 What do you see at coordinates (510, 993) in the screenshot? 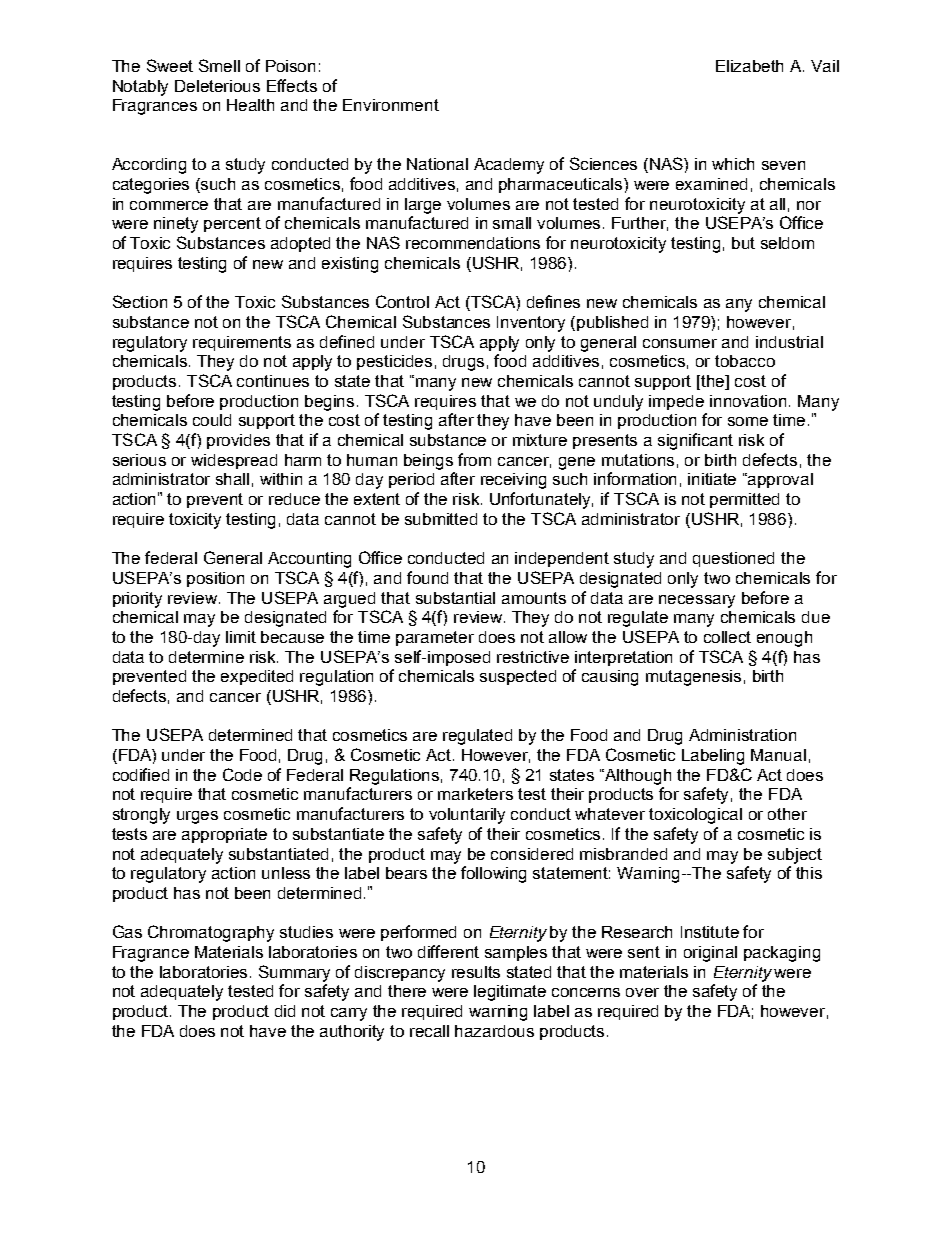
I see `legitimate` at bounding box center [510, 993].
